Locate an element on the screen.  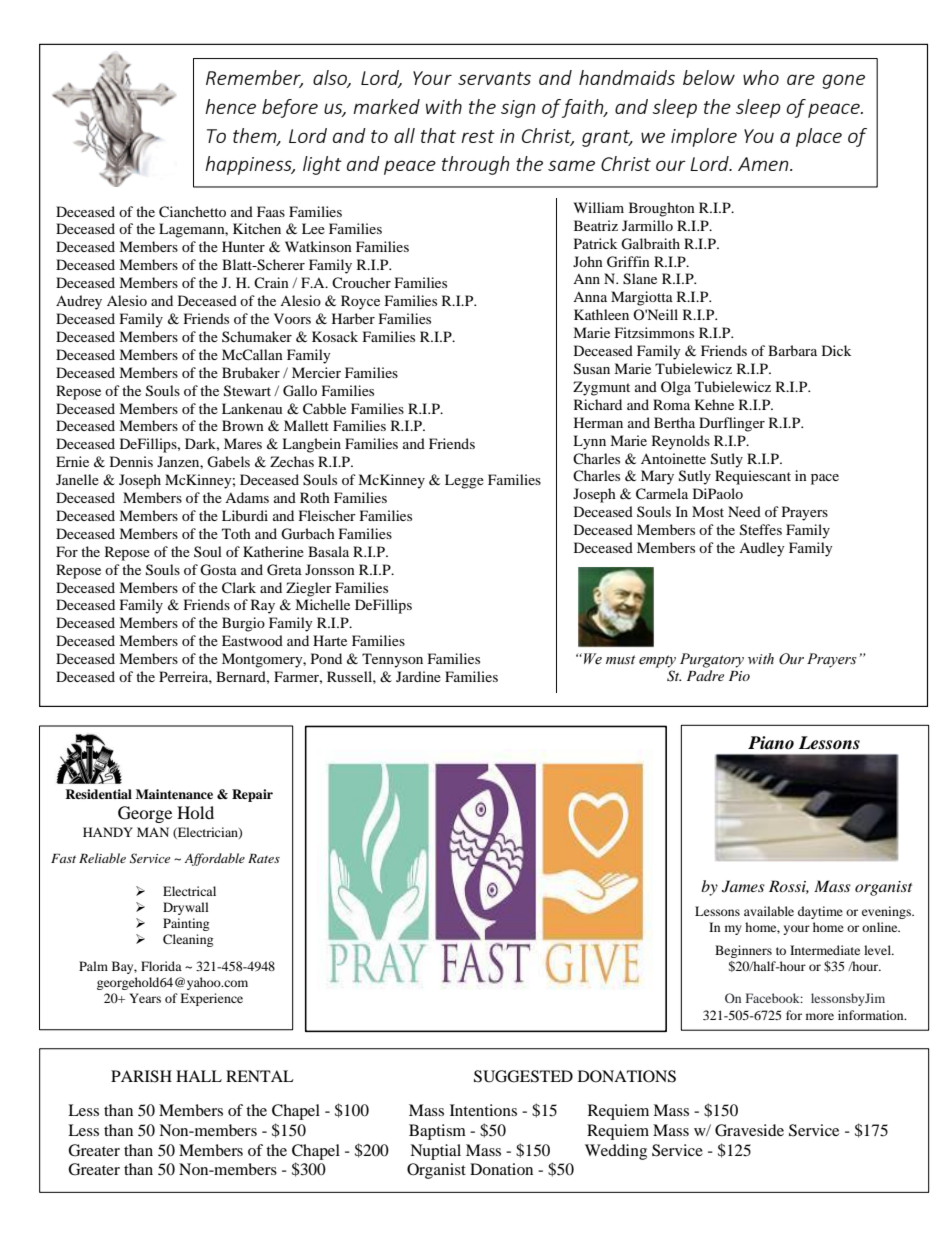
Clark is located at coordinates (239, 588).
